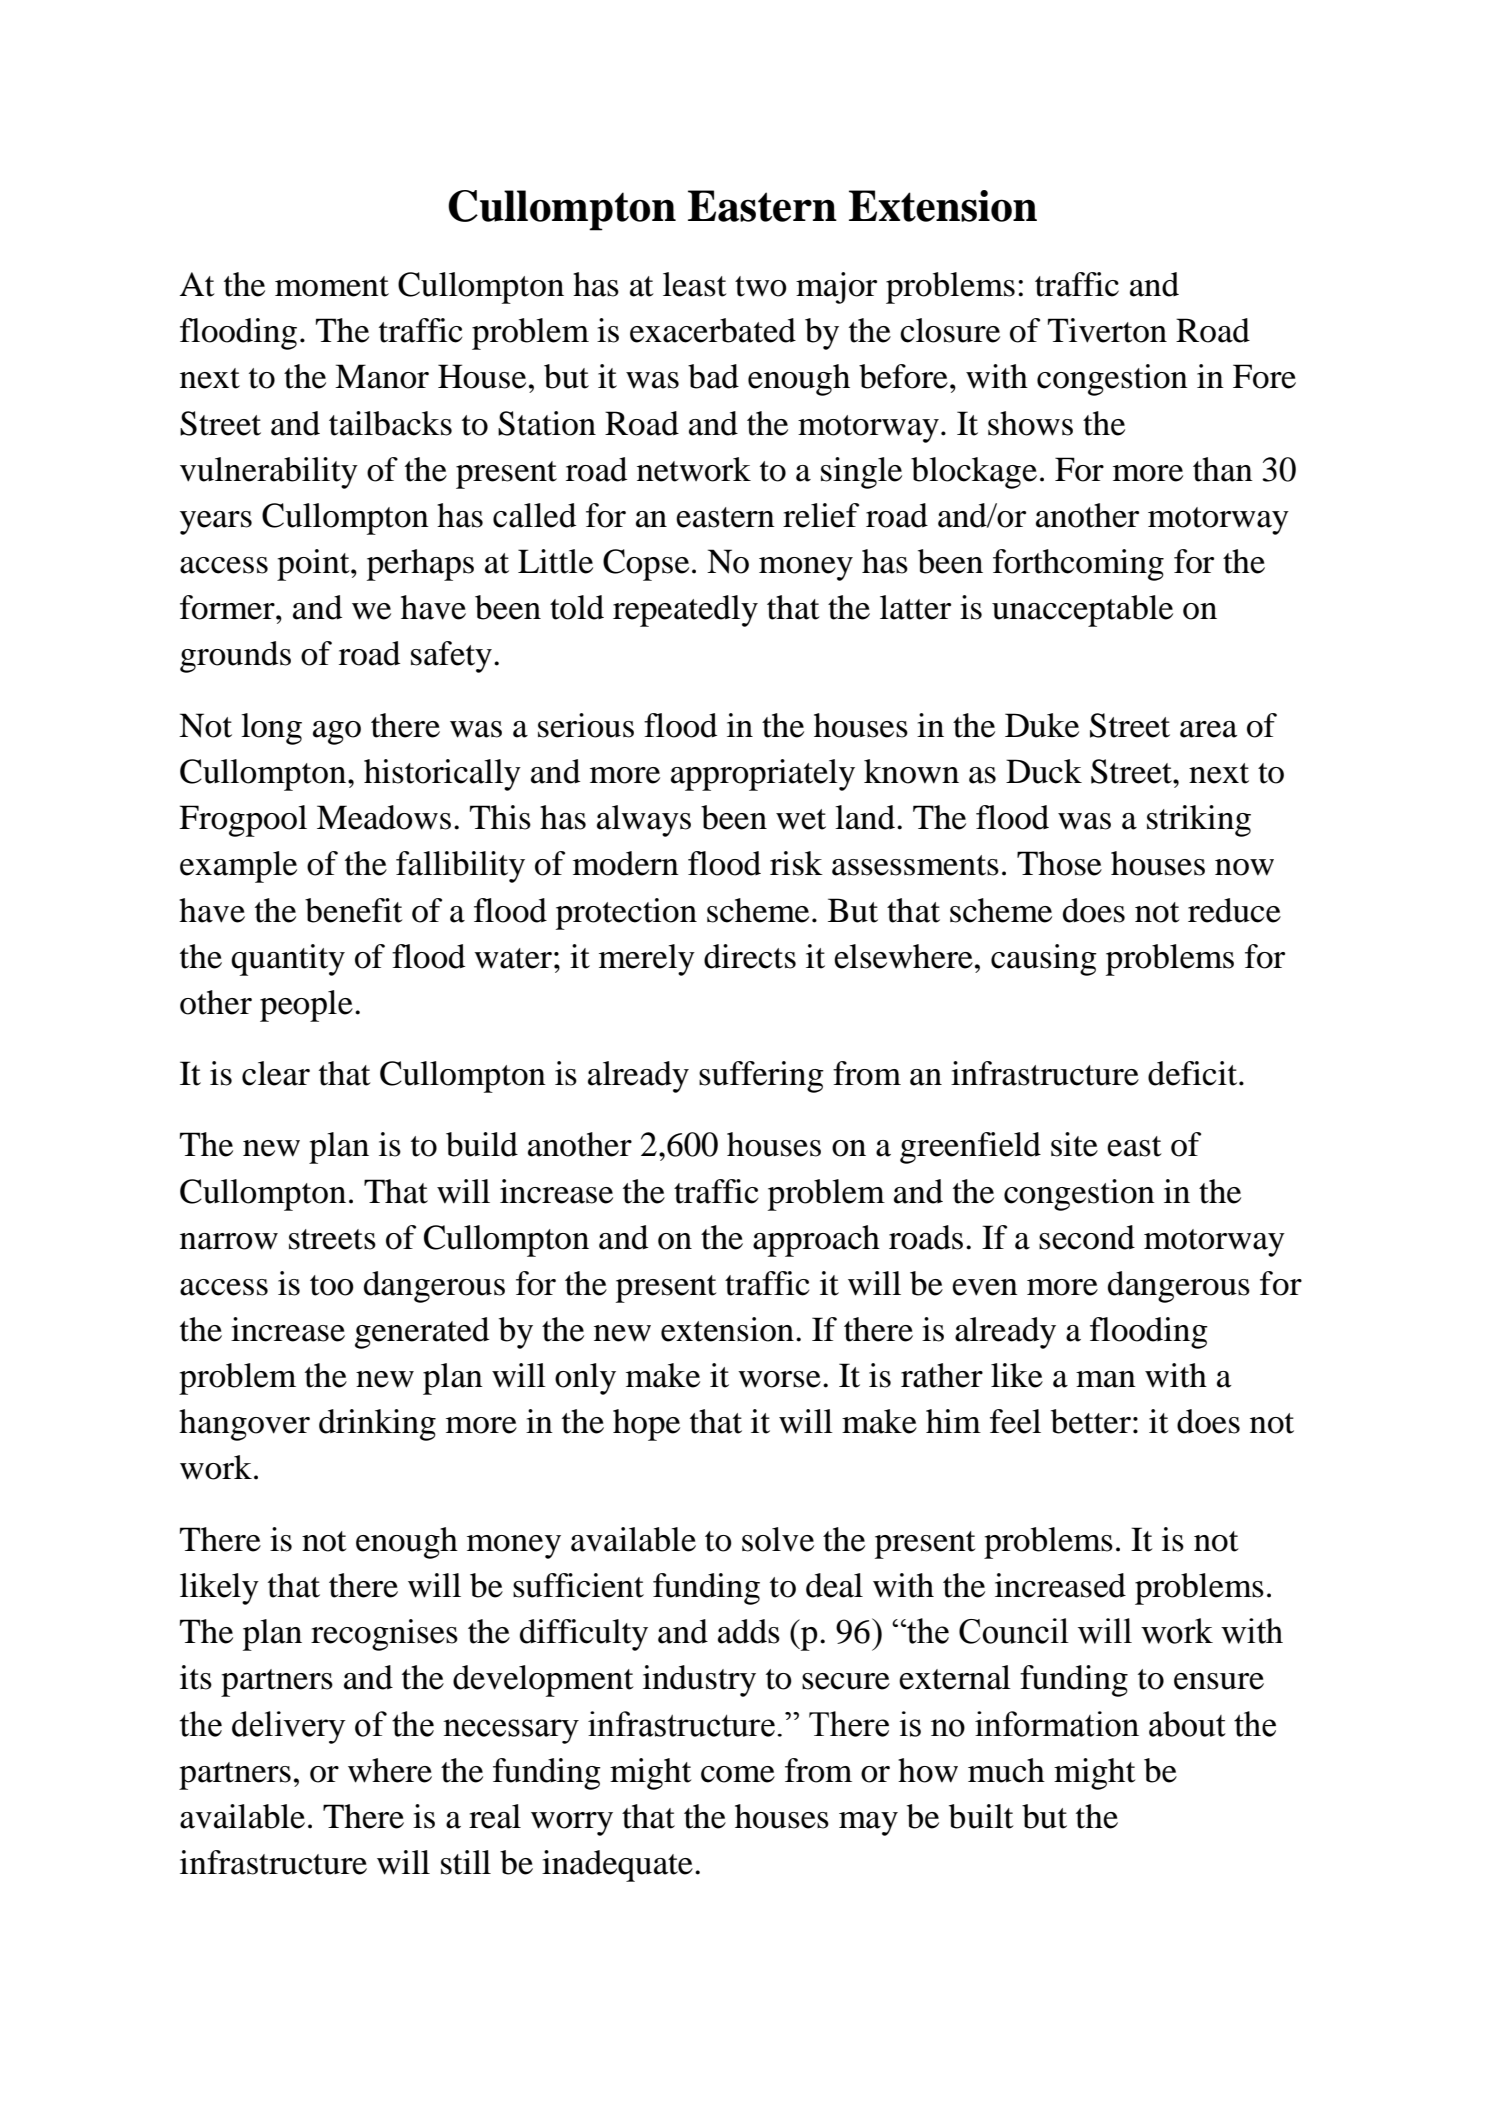 This screenshot has height=2101, width=1485. What do you see at coordinates (289, 1727) in the screenshot?
I see `delivery` at bounding box center [289, 1727].
